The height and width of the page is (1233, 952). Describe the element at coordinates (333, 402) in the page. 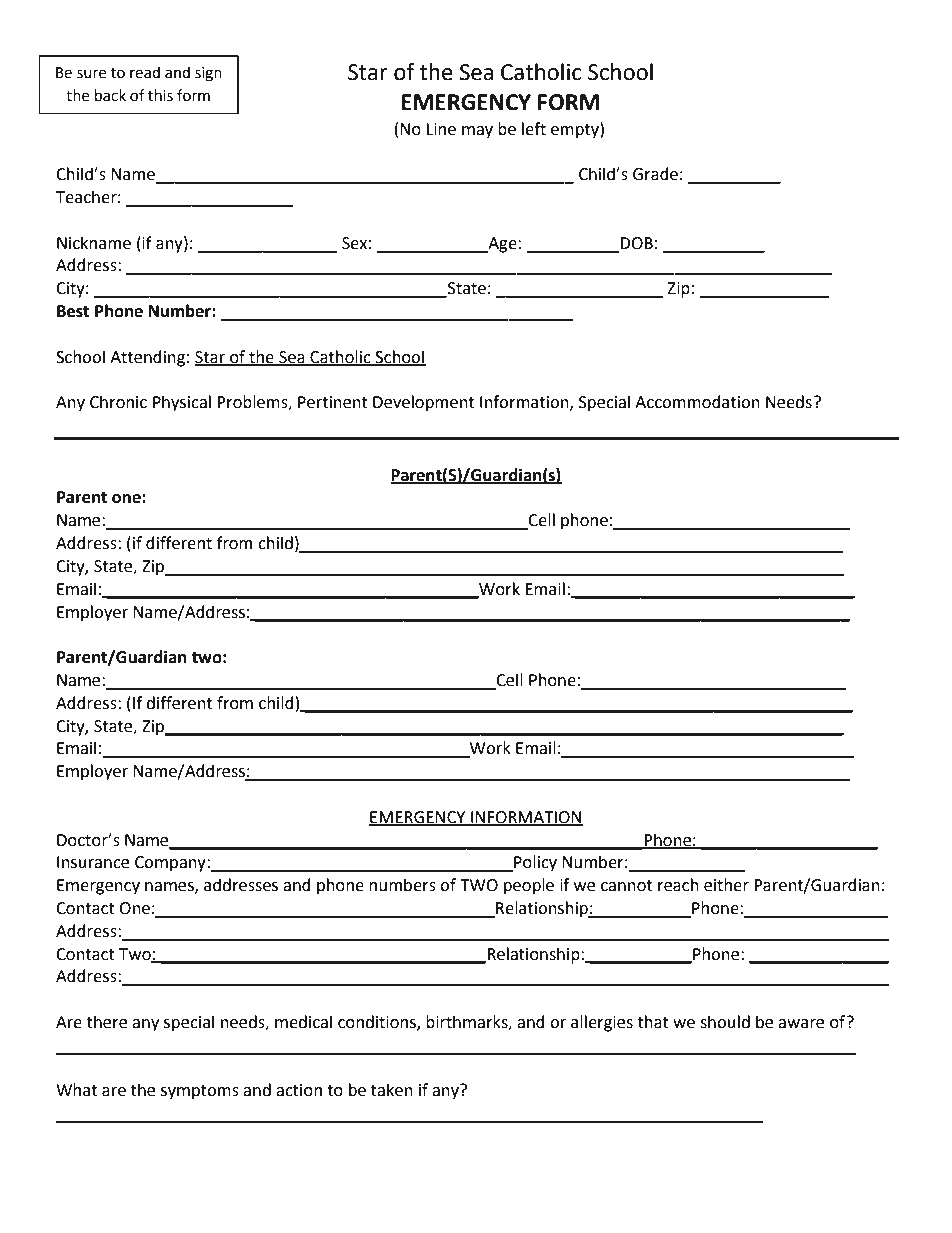

I see `Pertinent` at that location.
